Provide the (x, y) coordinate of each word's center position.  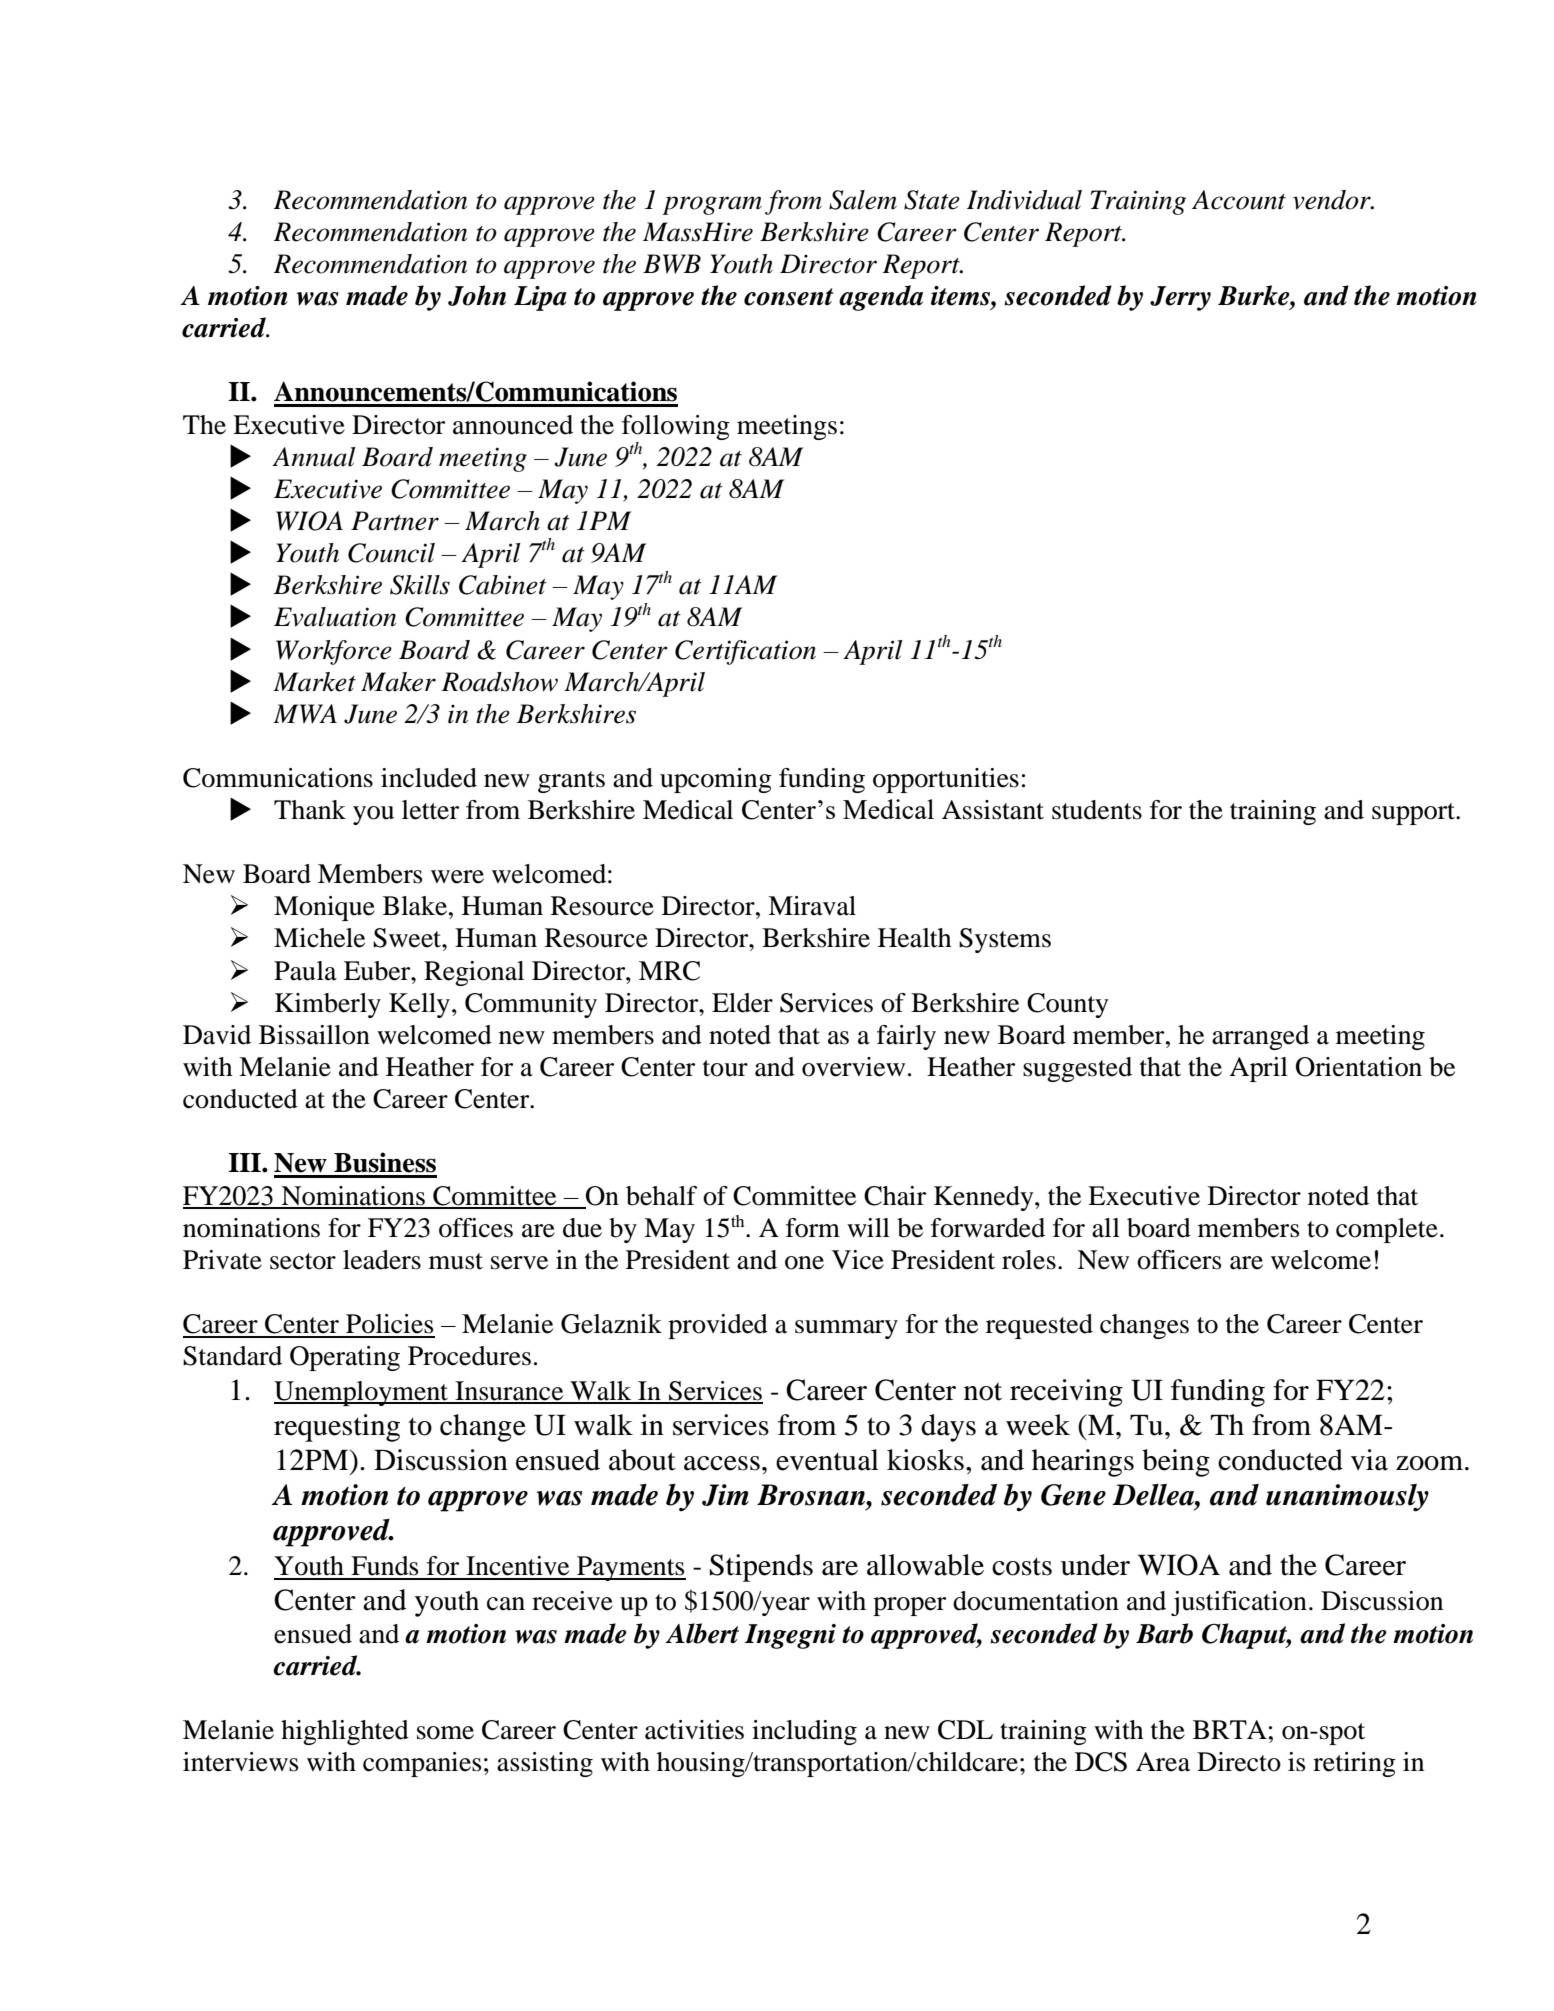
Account (1239, 200)
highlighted (345, 1732)
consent (788, 297)
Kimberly (328, 1005)
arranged (1260, 1037)
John (477, 295)
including (804, 1732)
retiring (1354, 1764)
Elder (742, 1003)
